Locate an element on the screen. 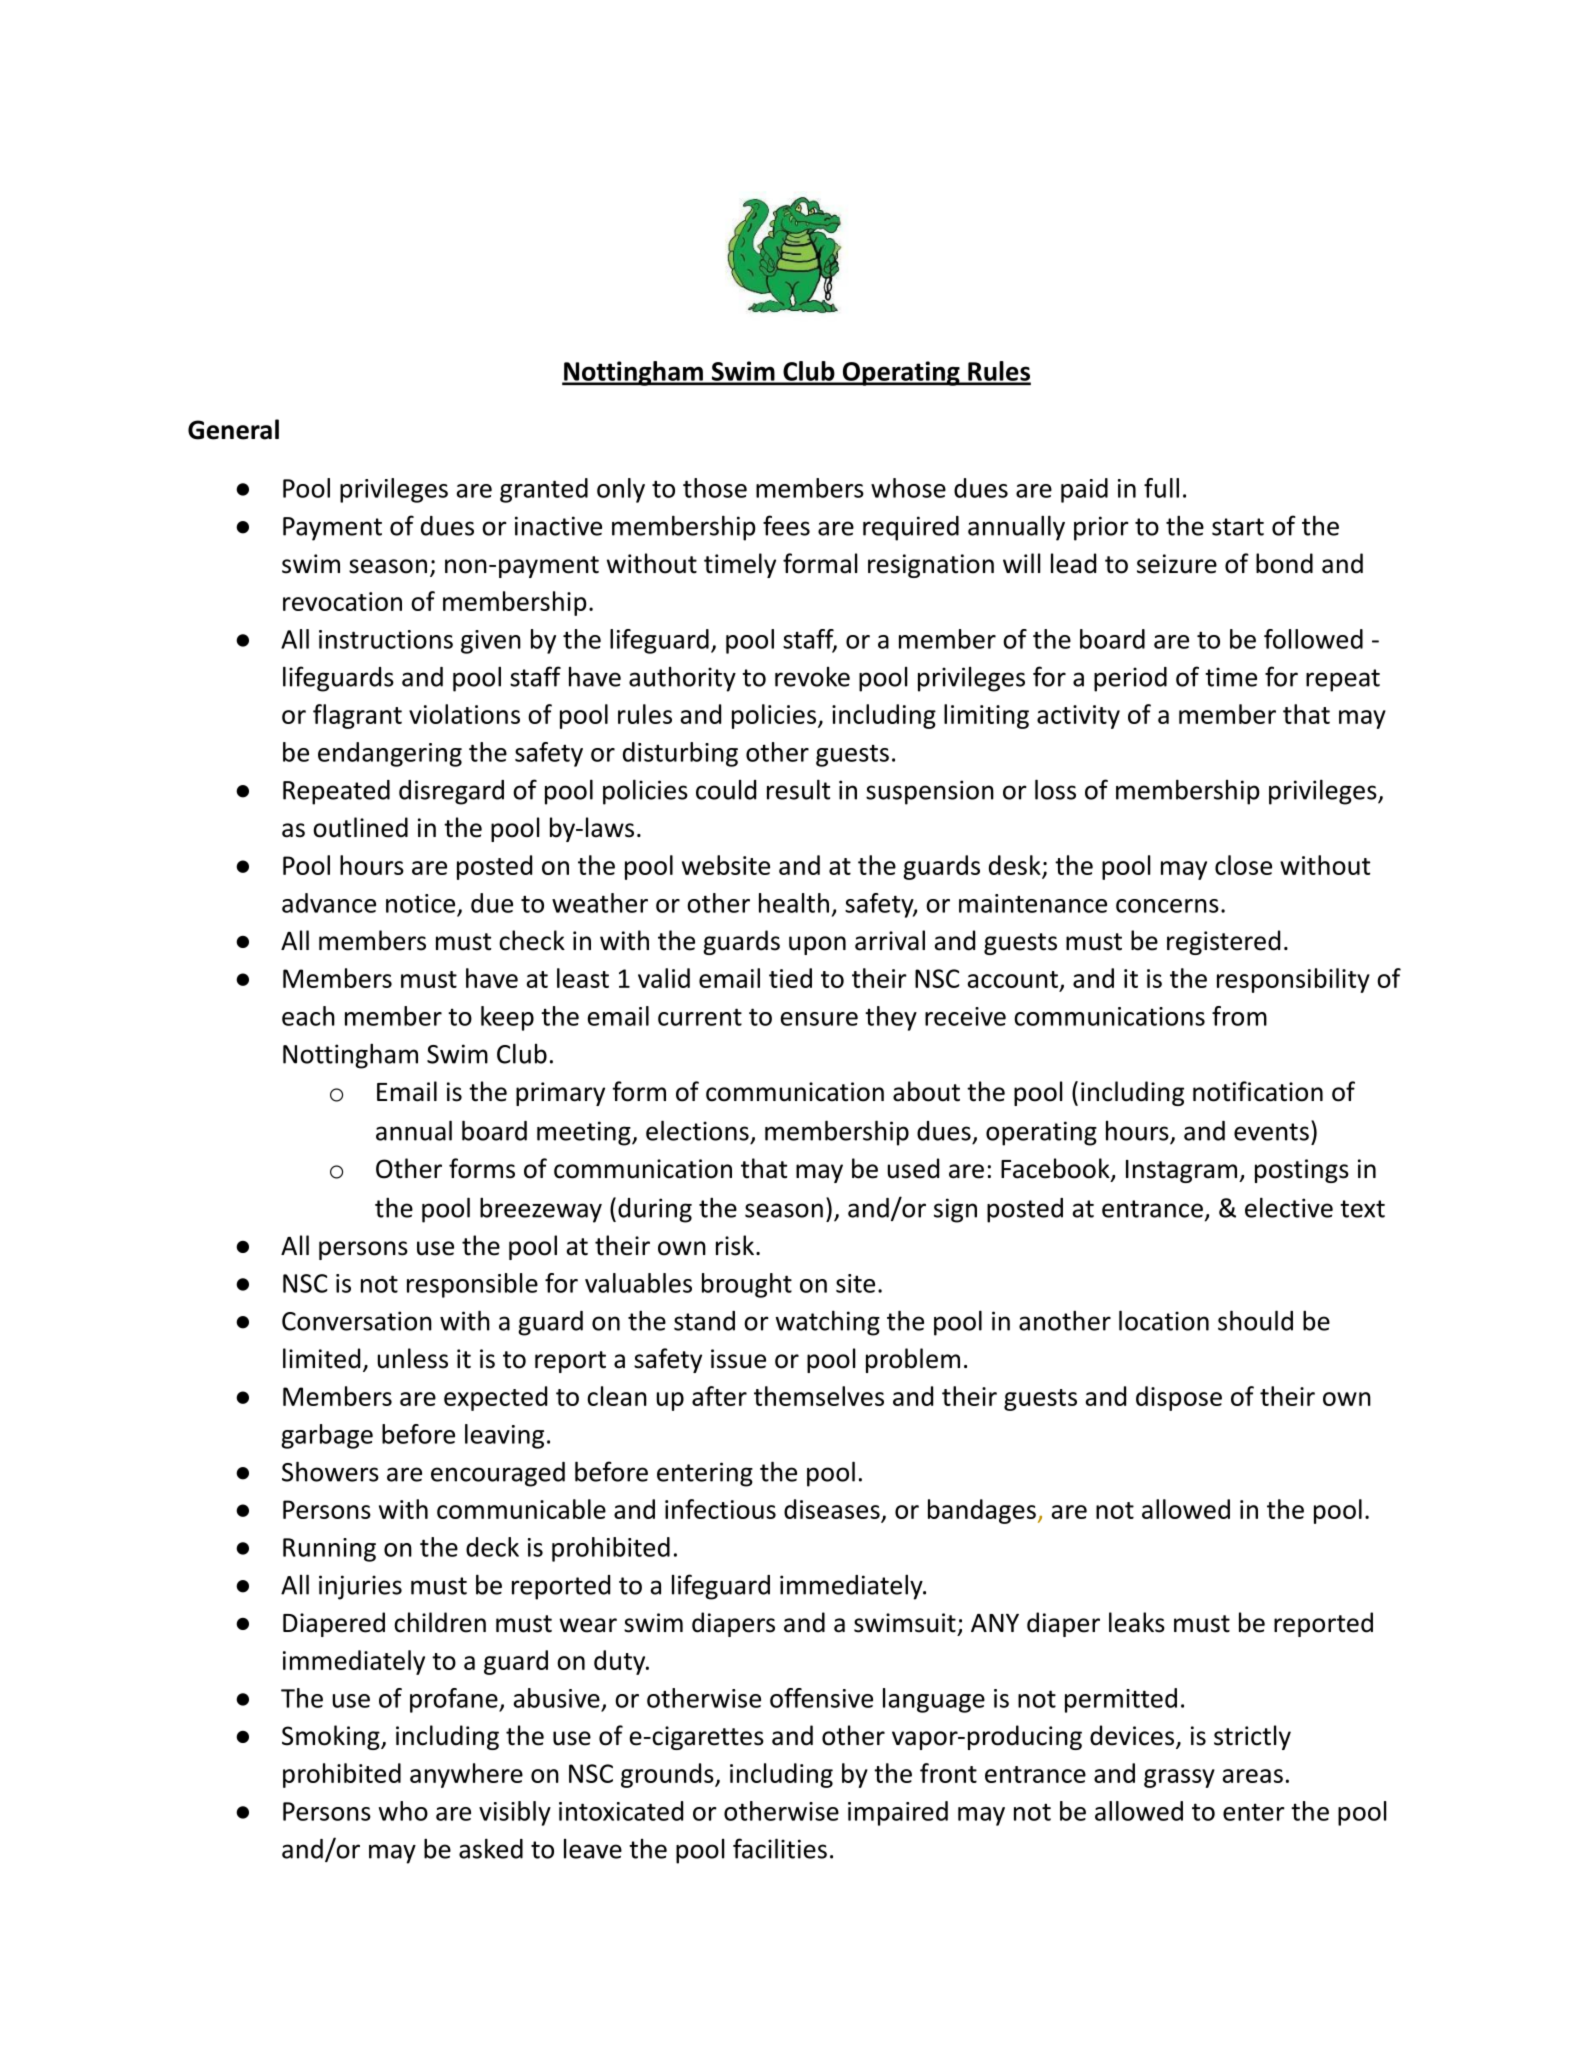 Image resolution: width=1593 pixels, height=2061 pixels. anywhere is located at coordinates (466, 1775).
